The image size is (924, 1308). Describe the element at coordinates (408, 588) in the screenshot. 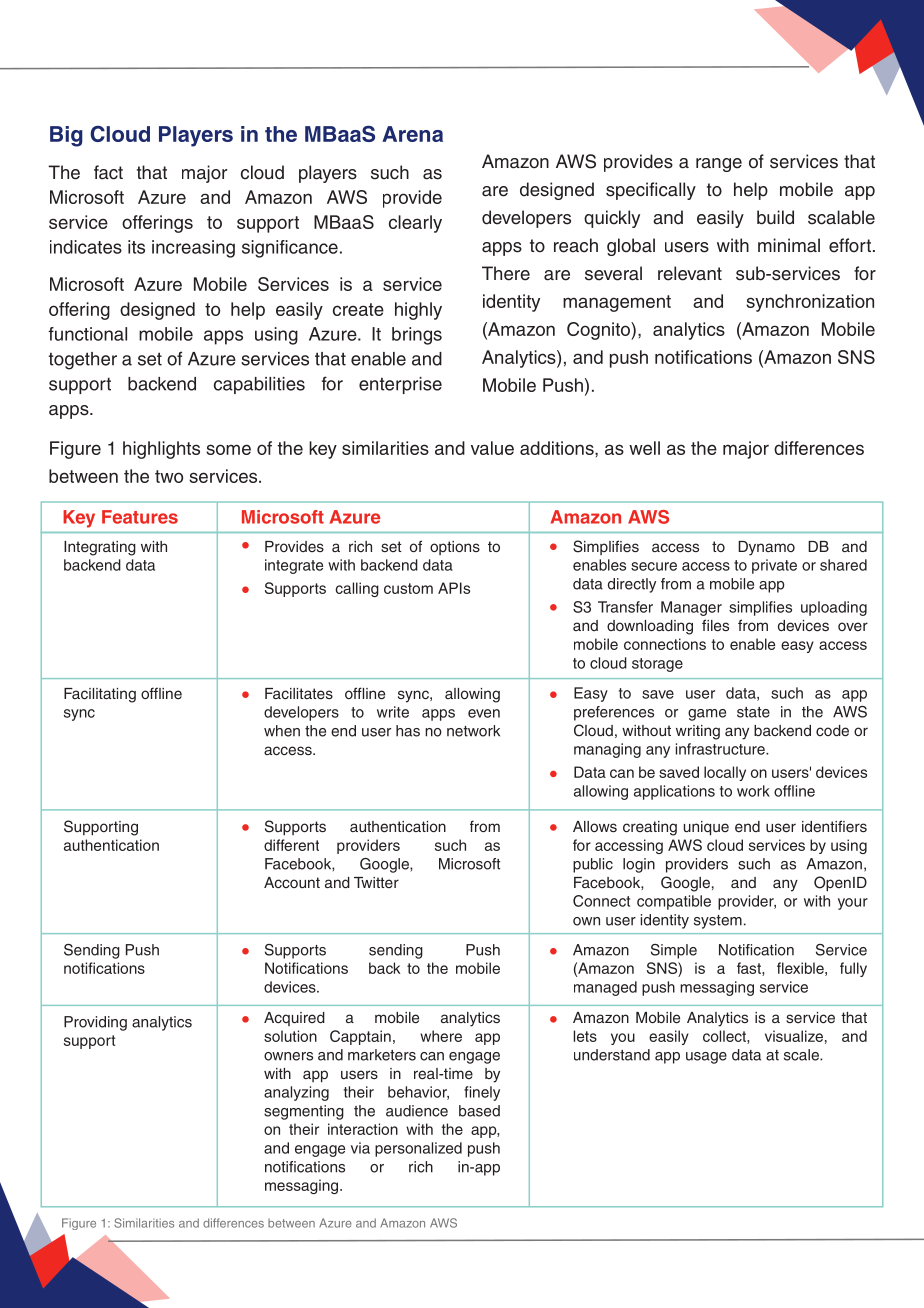

I see `custom` at that location.
